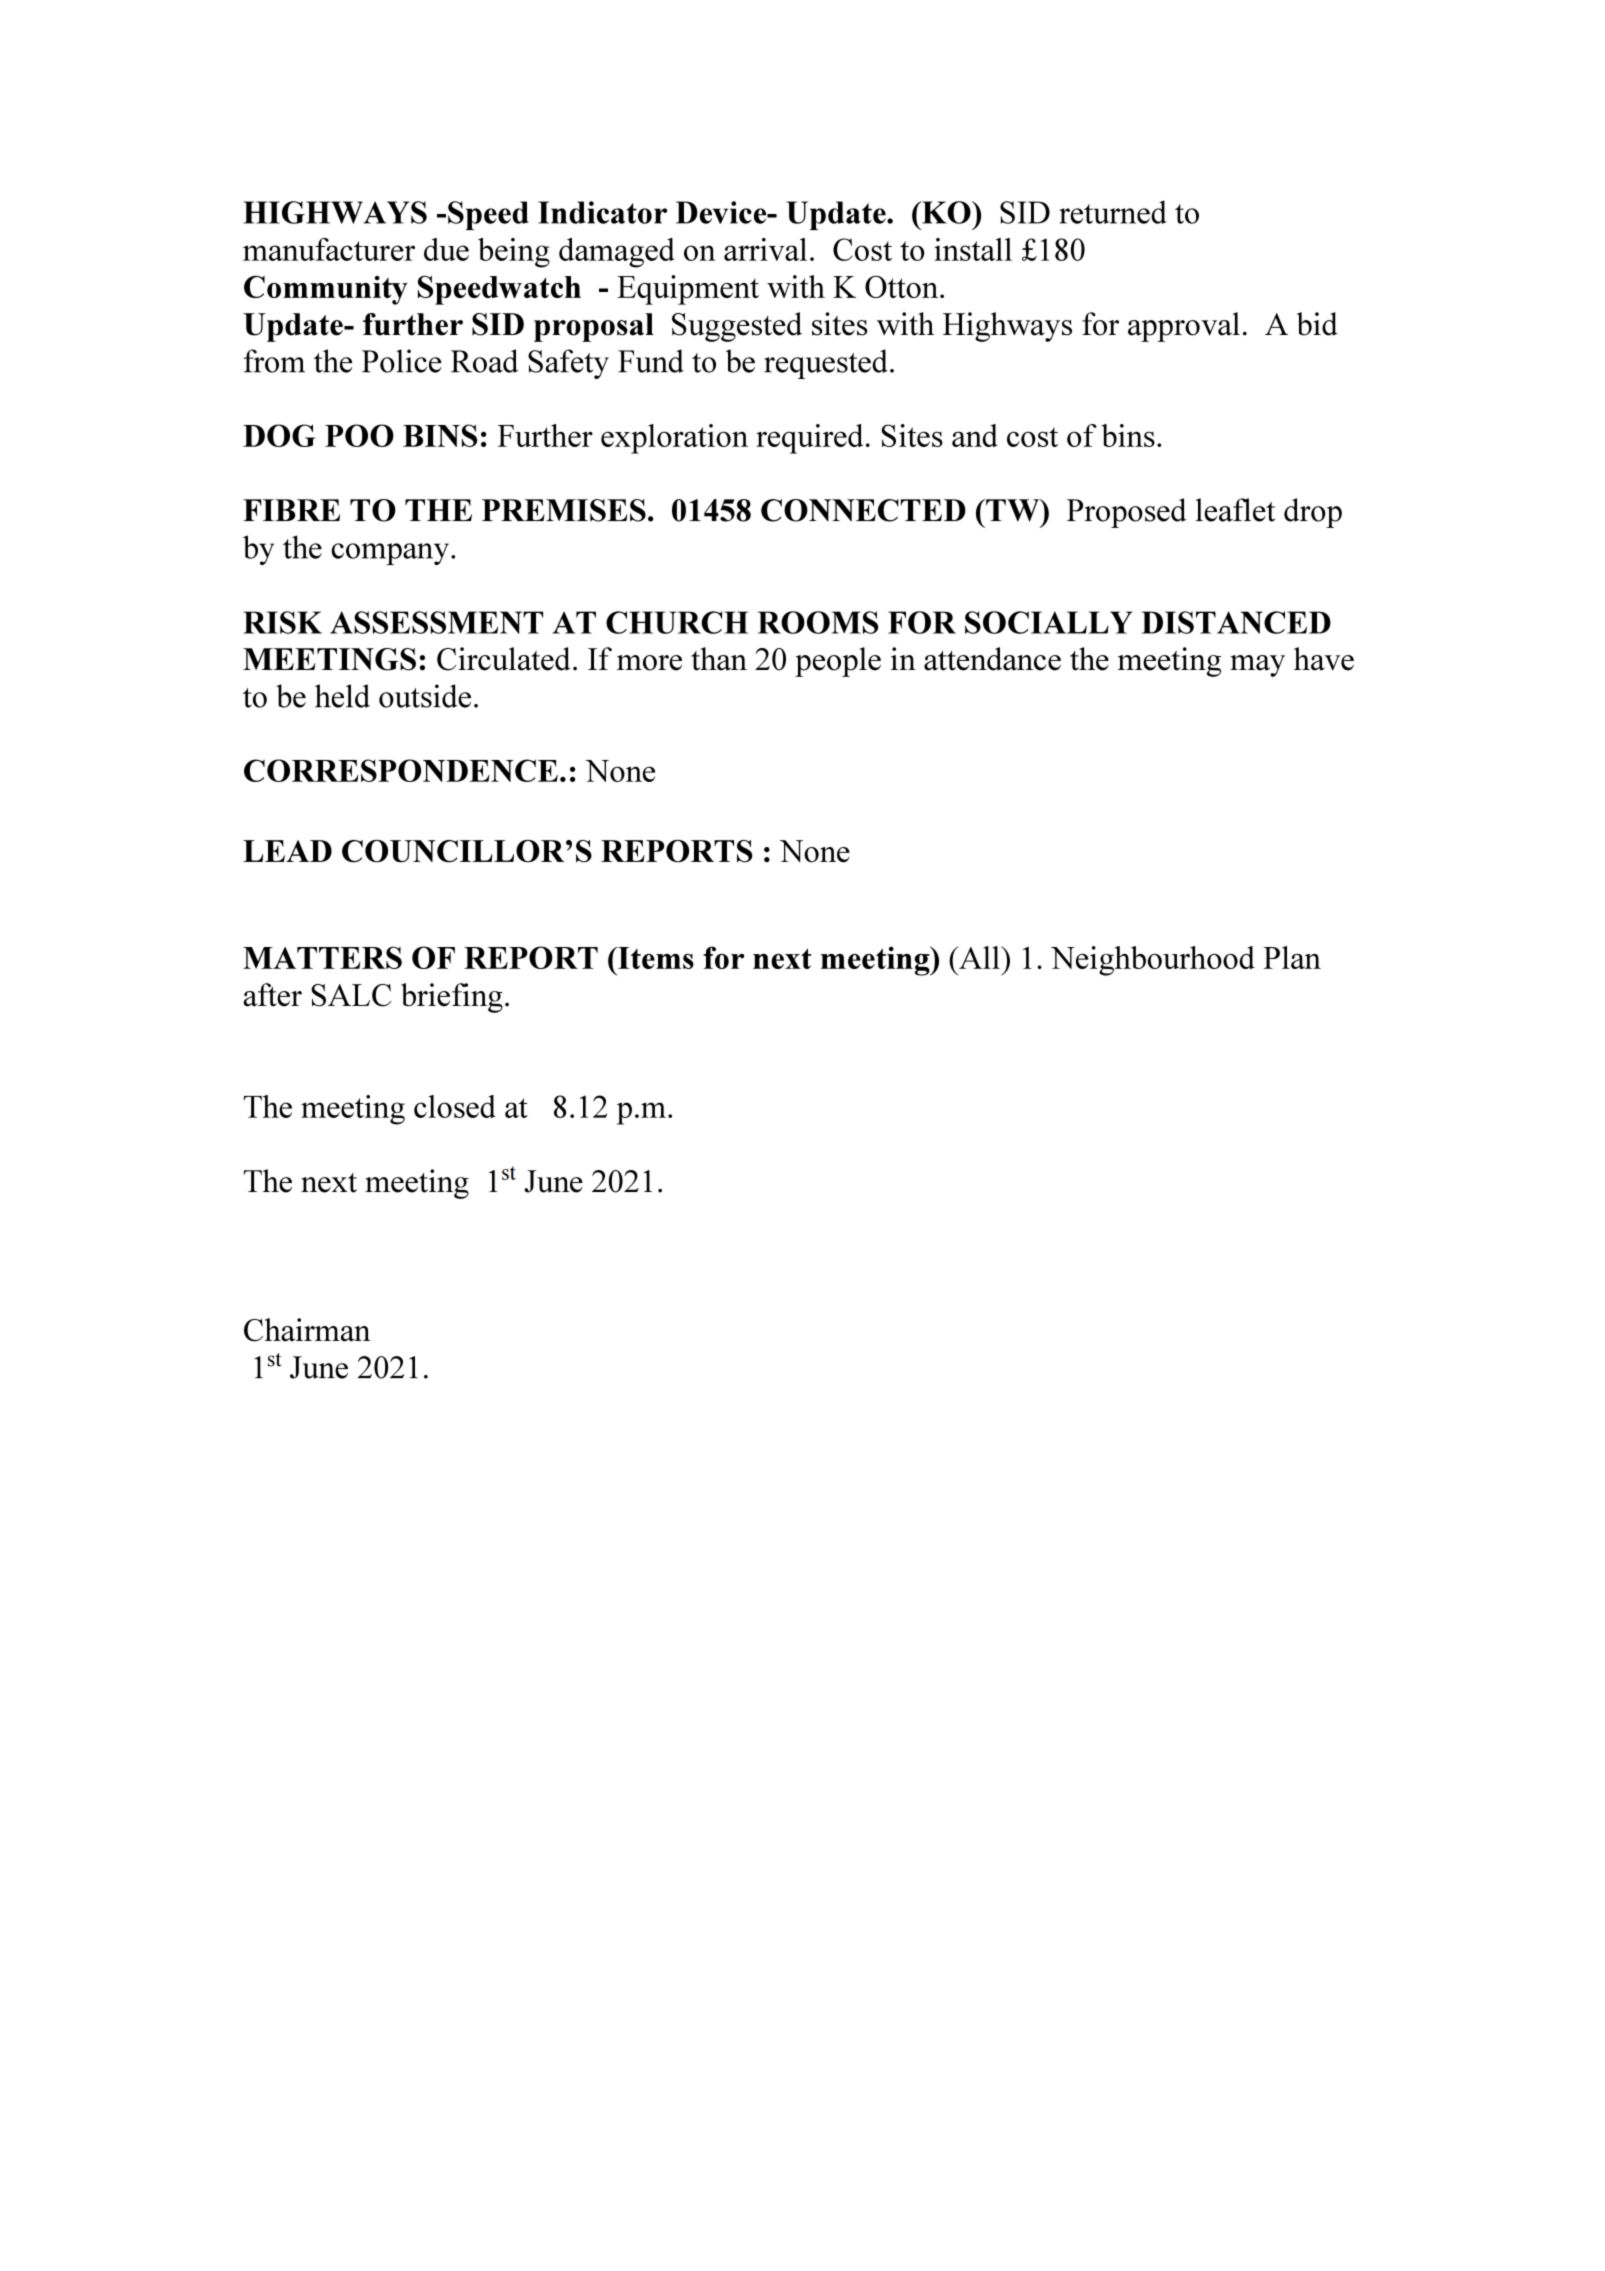 This screenshot has height=2271, width=1605. What do you see at coordinates (455, 1106) in the screenshot?
I see `closed` at bounding box center [455, 1106].
